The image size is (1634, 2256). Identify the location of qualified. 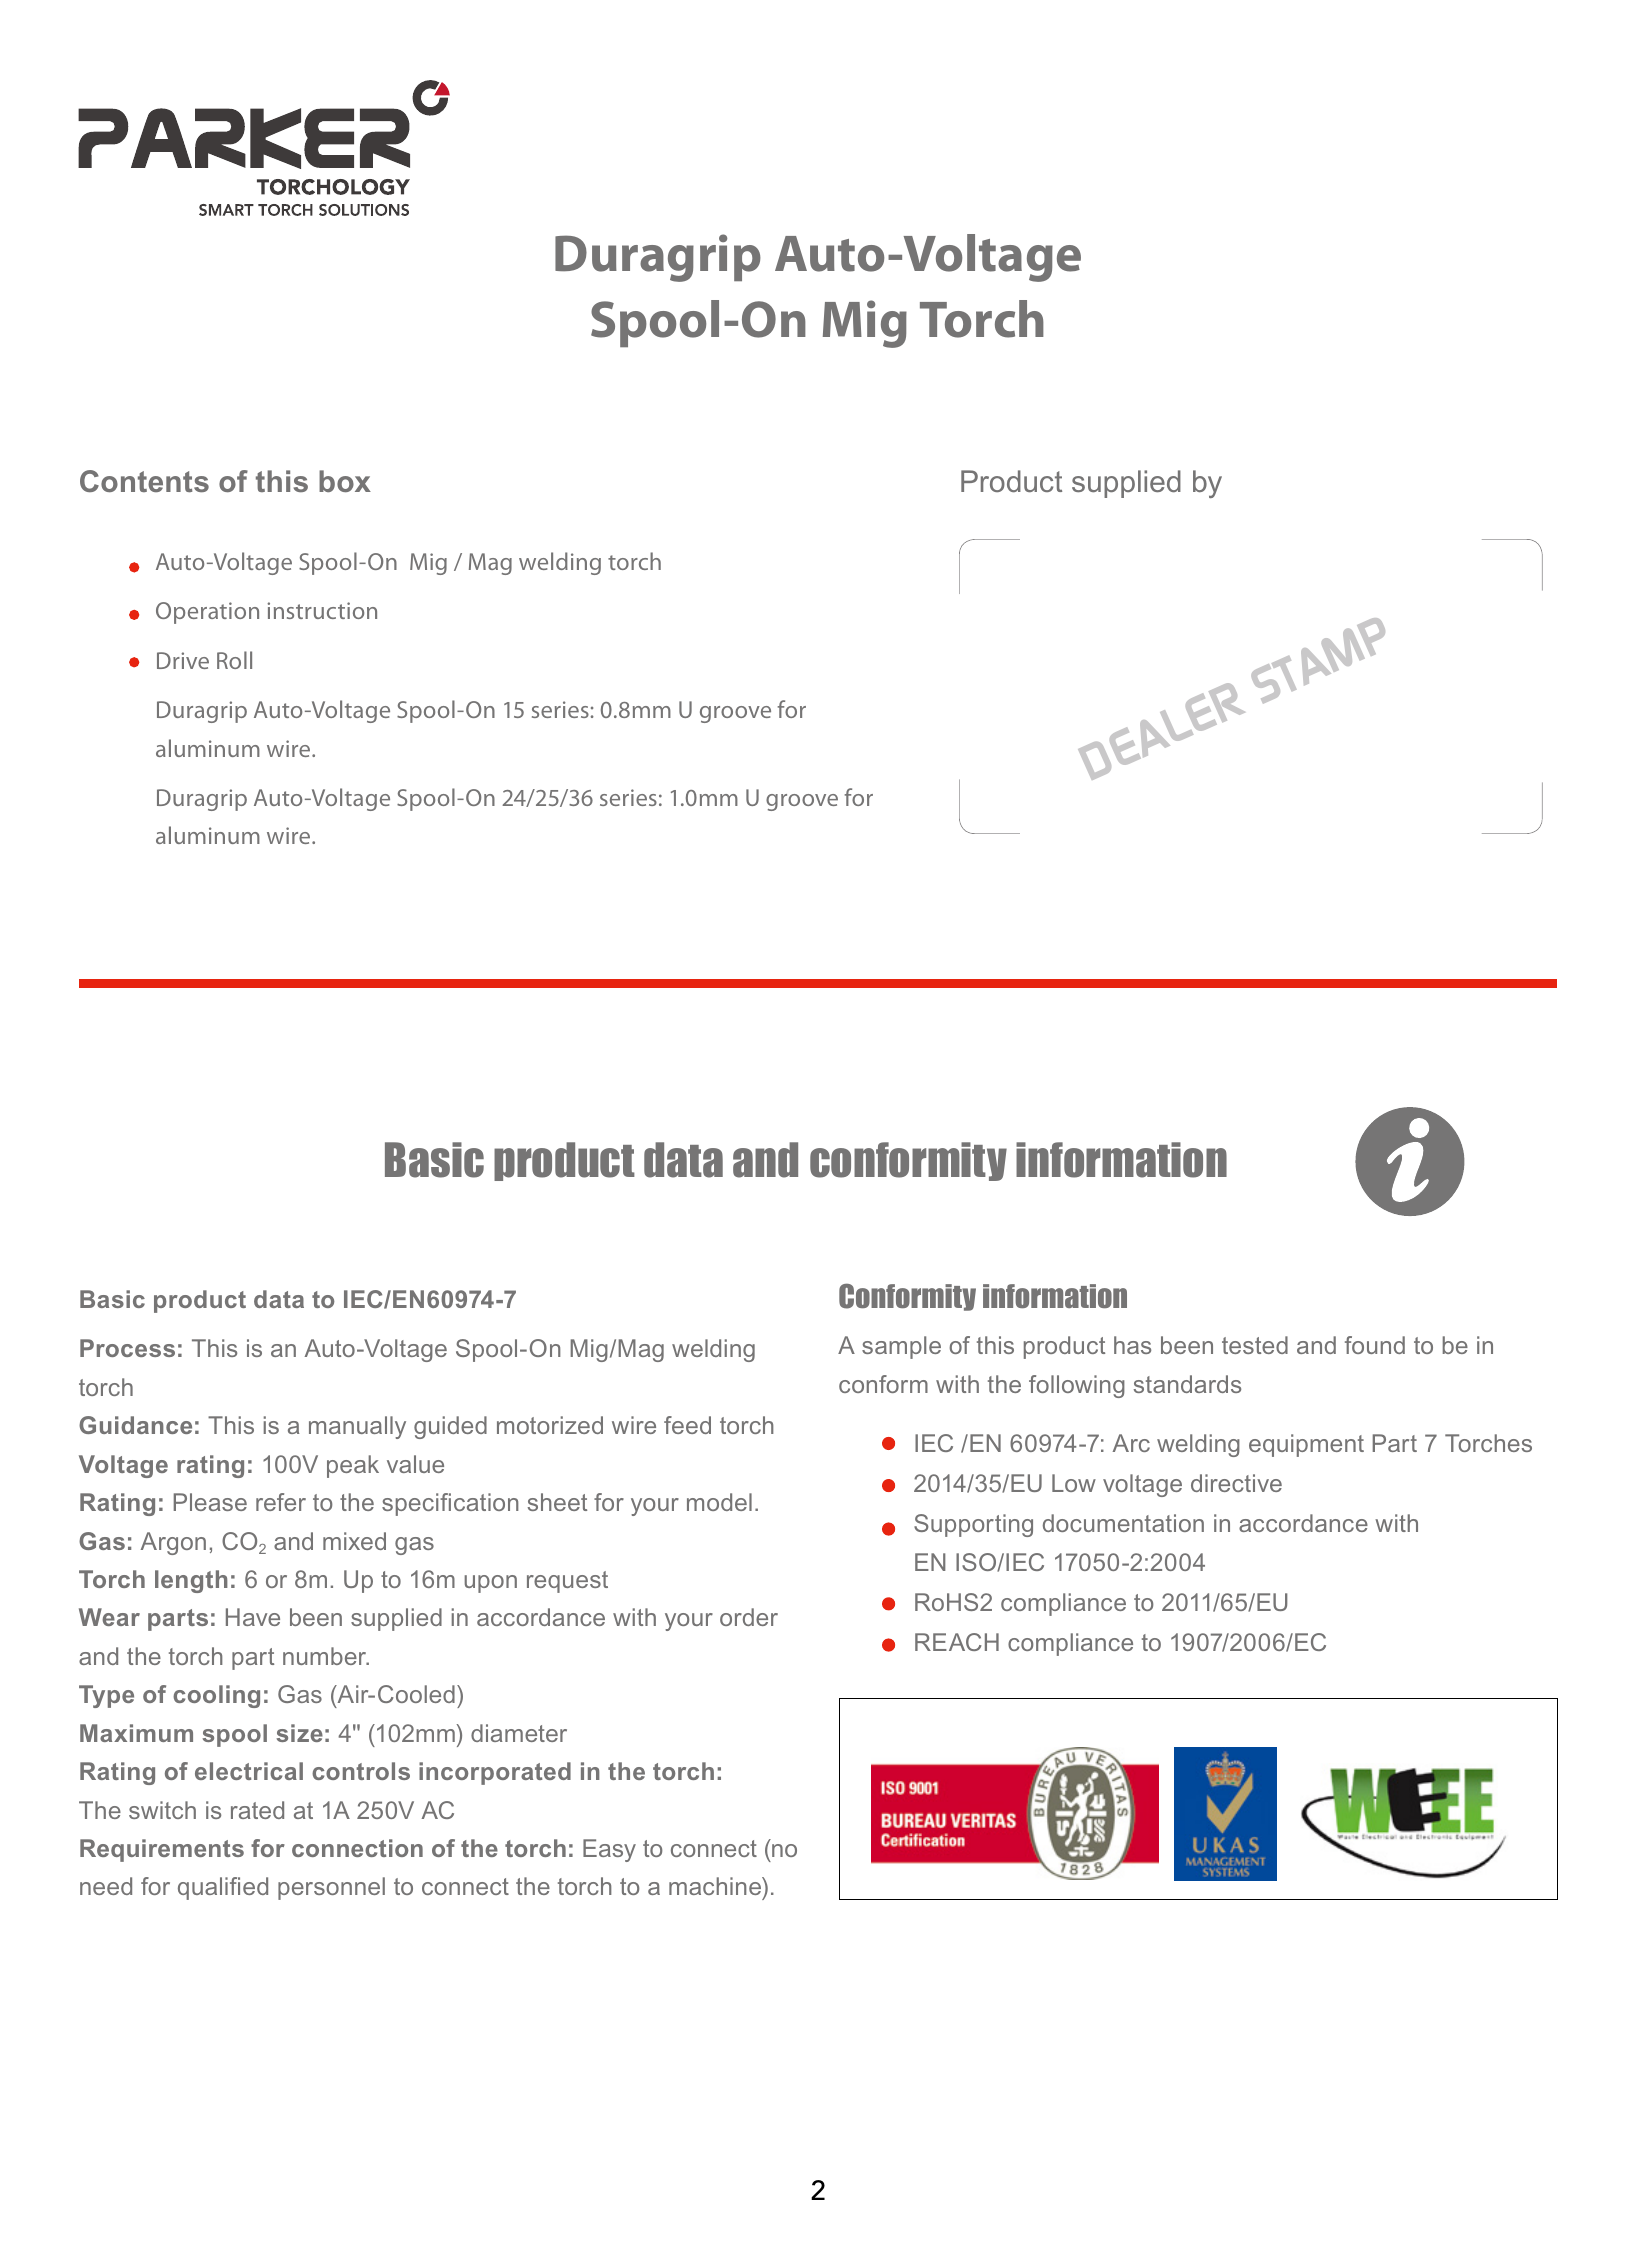
(223, 1888).
